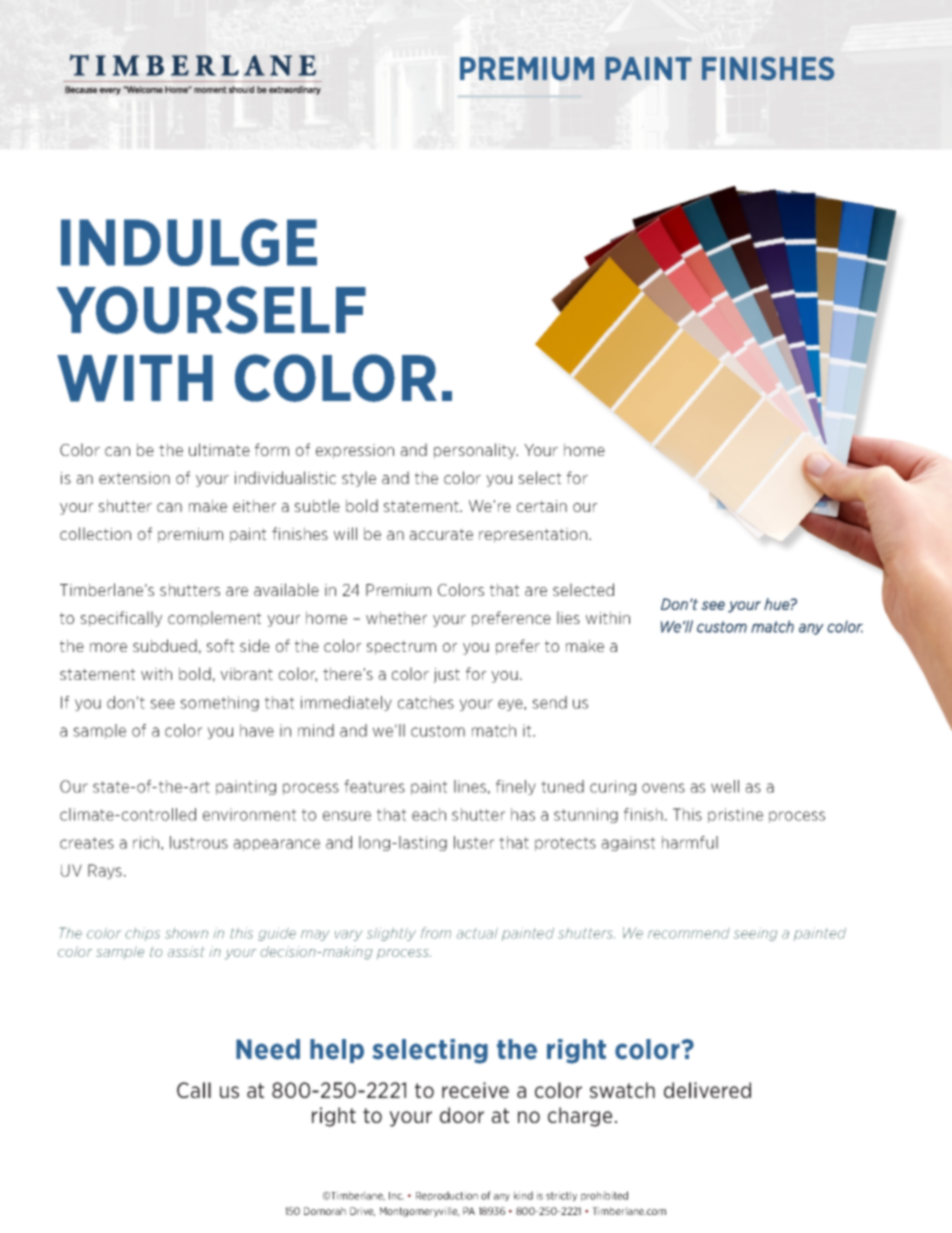 Image resolution: width=952 pixels, height=1233 pixels. Describe the element at coordinates (447, 1196) in the page. I see `Reproduction` at that location.
